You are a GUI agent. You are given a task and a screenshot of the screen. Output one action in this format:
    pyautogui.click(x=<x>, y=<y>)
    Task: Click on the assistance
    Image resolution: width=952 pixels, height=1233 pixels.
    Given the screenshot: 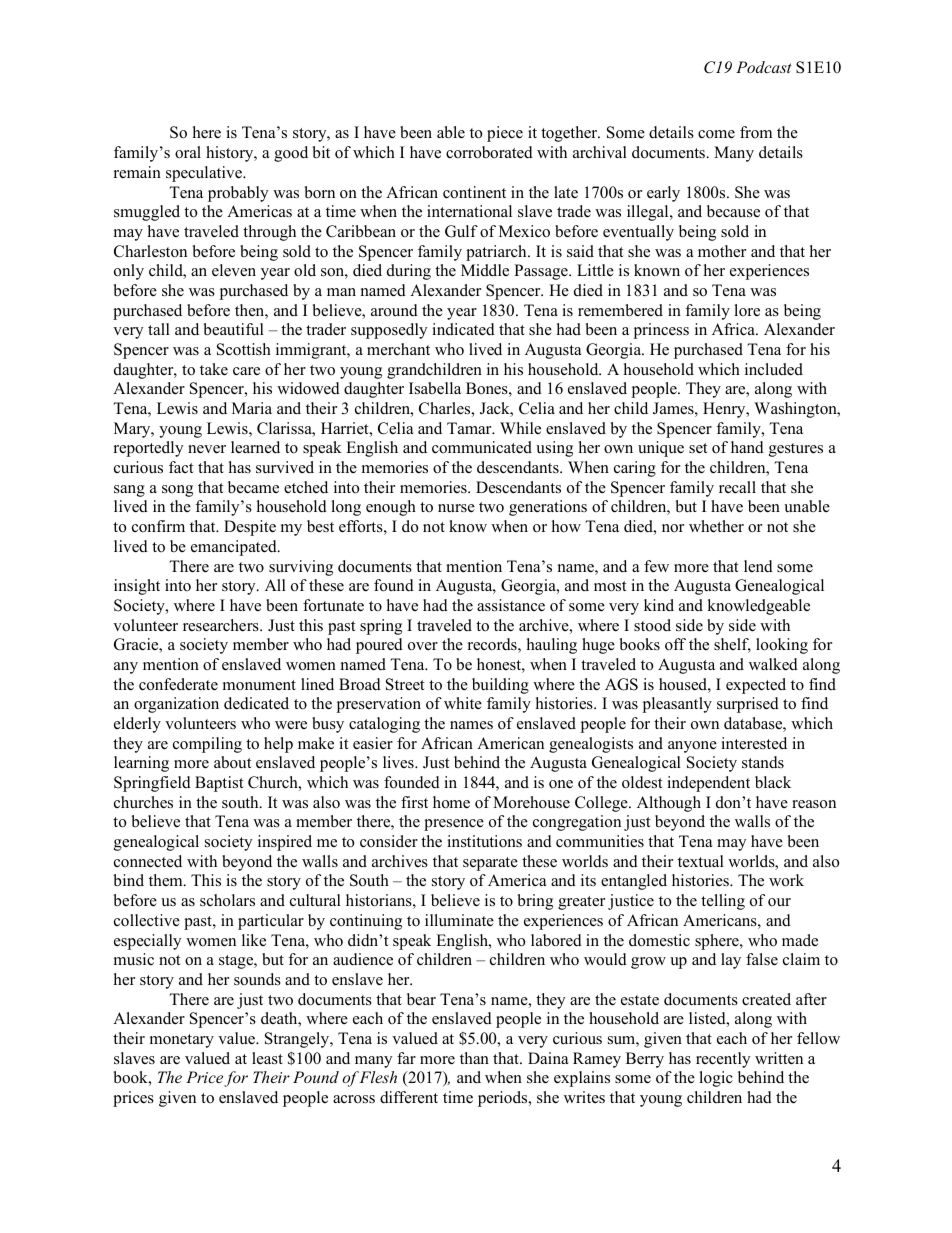 What is the action you would take?
    pyautogui.click(x=511, y=605)
